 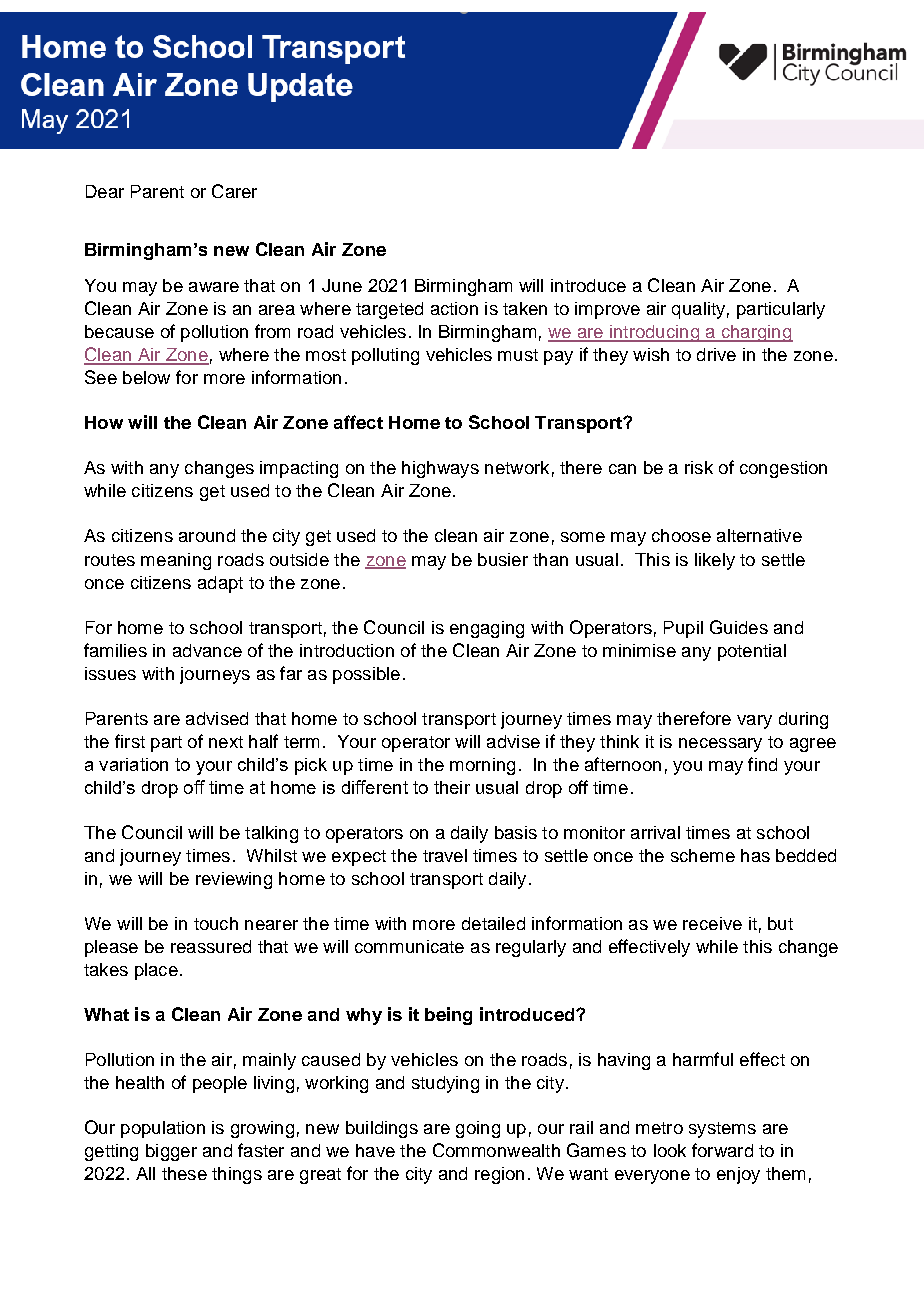 I want to click on likely, so click(x=715, y=561).
